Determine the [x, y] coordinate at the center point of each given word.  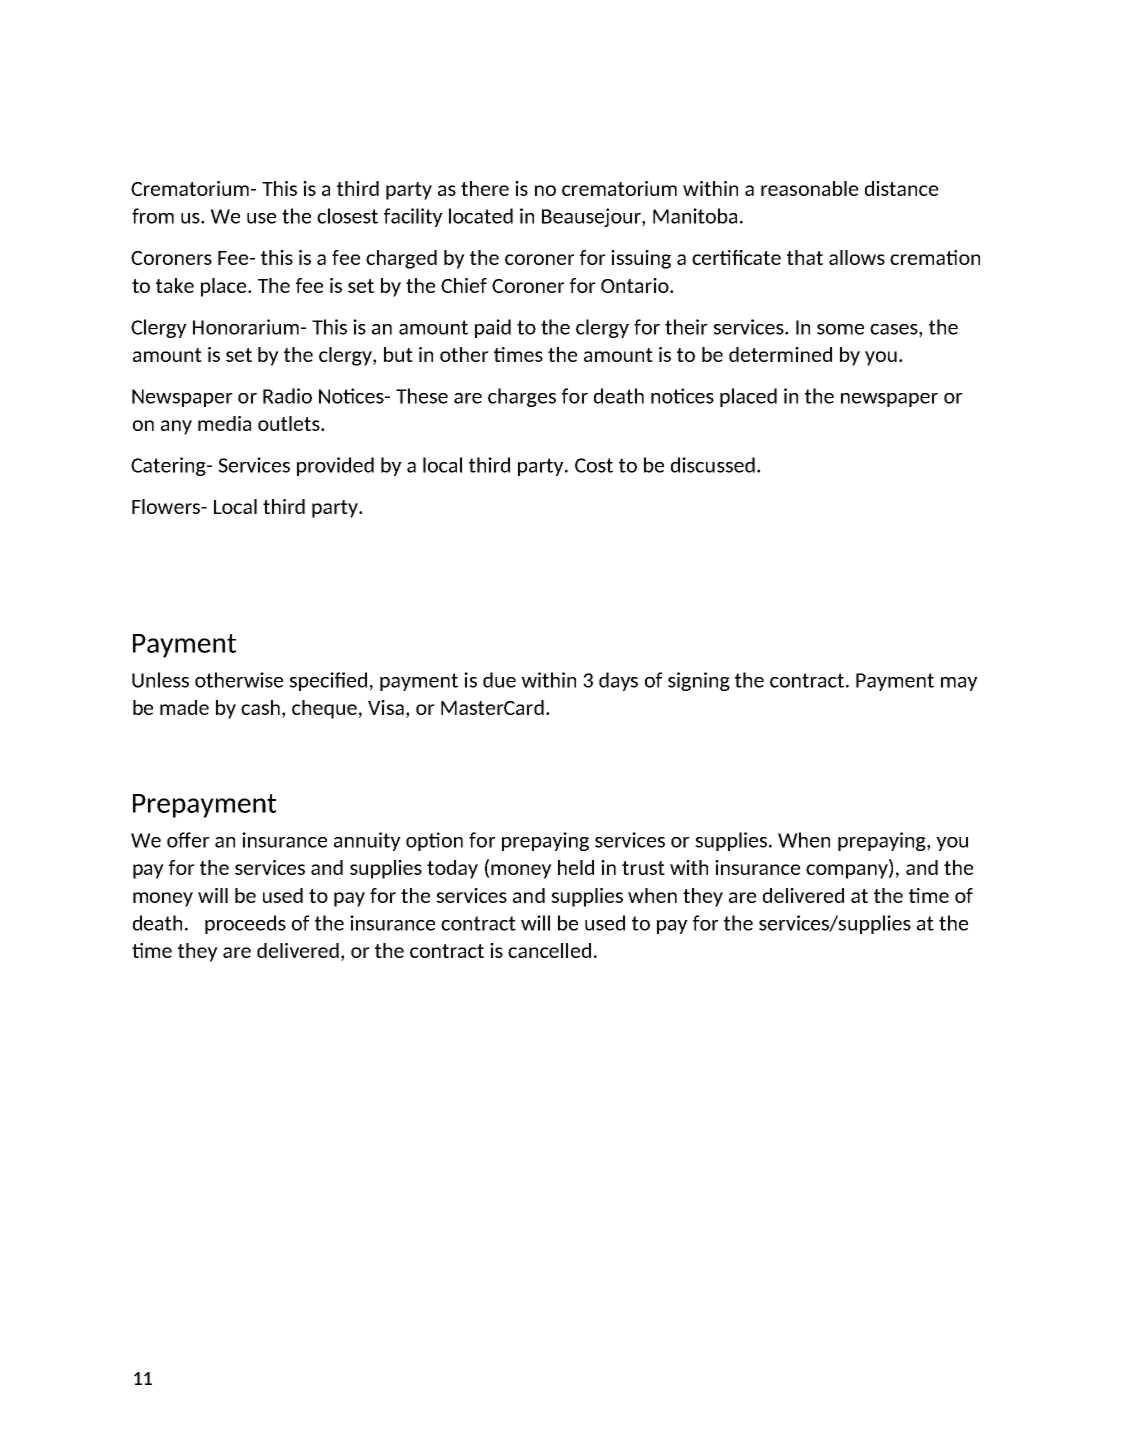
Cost [594, 465]
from [153, 216]
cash [262, 709]
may [959, 684]
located [481, 216]
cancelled [549, 950]
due [499, 680]
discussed [713, 465]
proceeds [245, 924]
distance [901, 188]
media [224, 423]
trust [643, 868]
